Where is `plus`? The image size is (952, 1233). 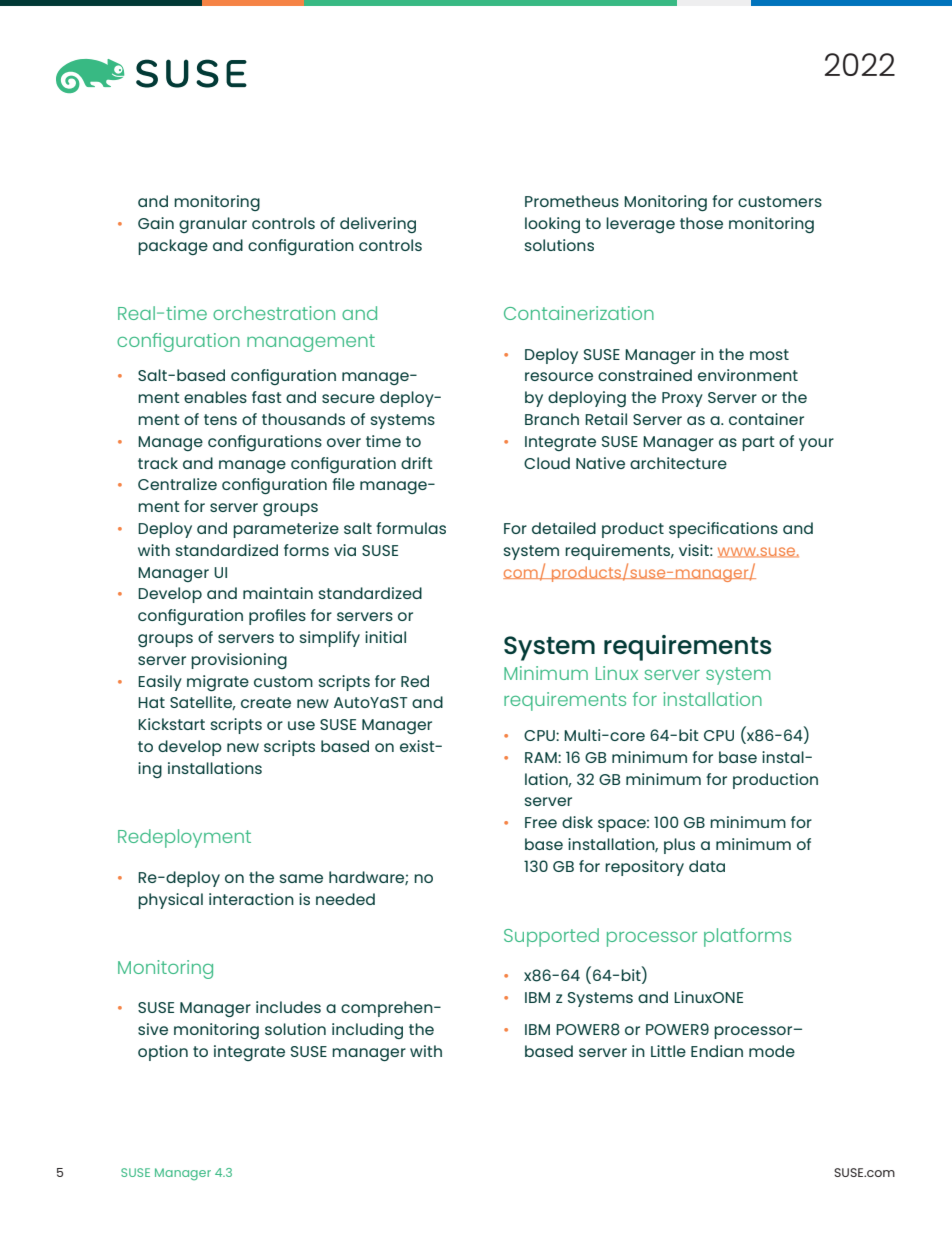
plus is located at coordinates (679, 846).
